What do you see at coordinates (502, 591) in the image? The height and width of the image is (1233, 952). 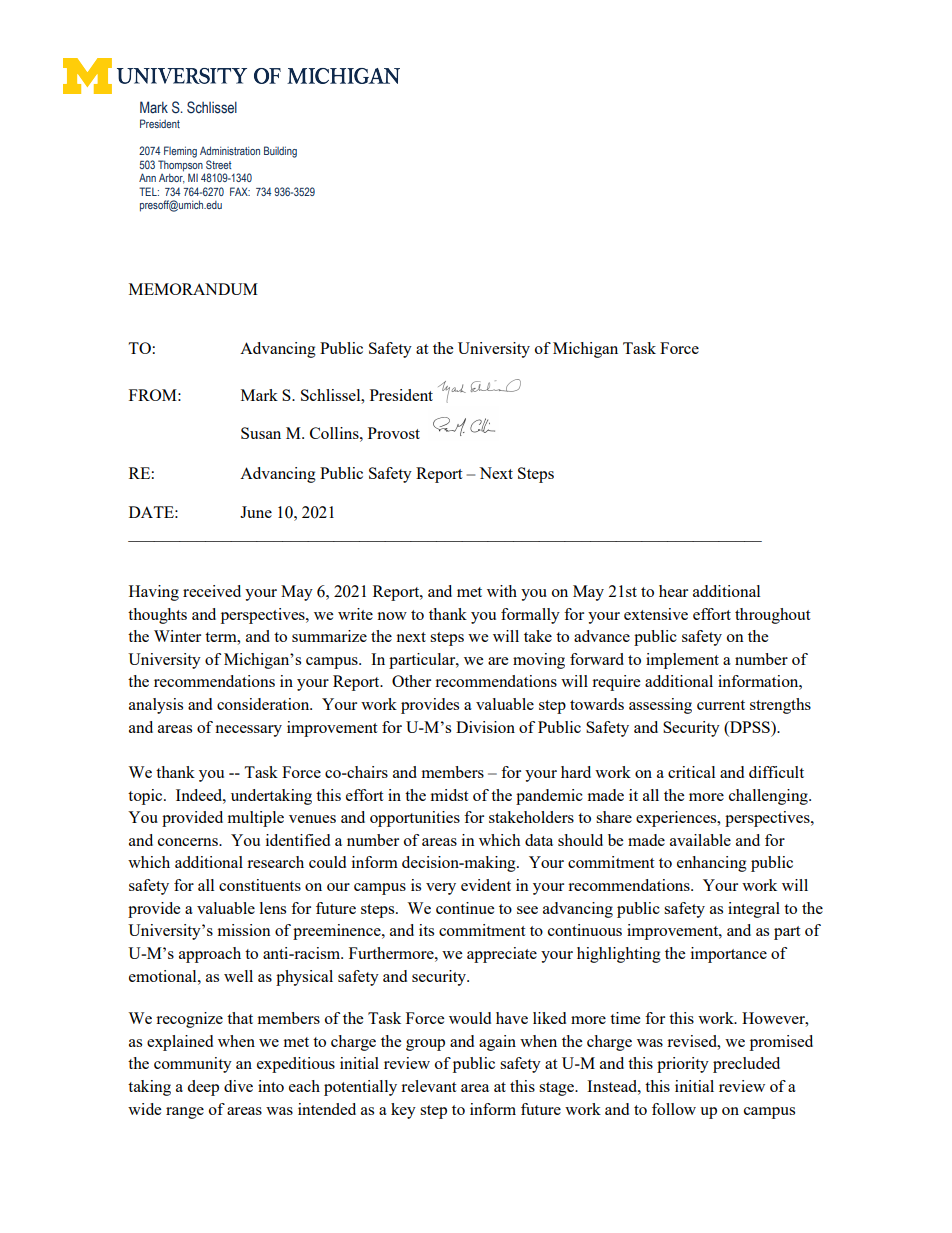 I see `with` at bounding box center [502, 591].
